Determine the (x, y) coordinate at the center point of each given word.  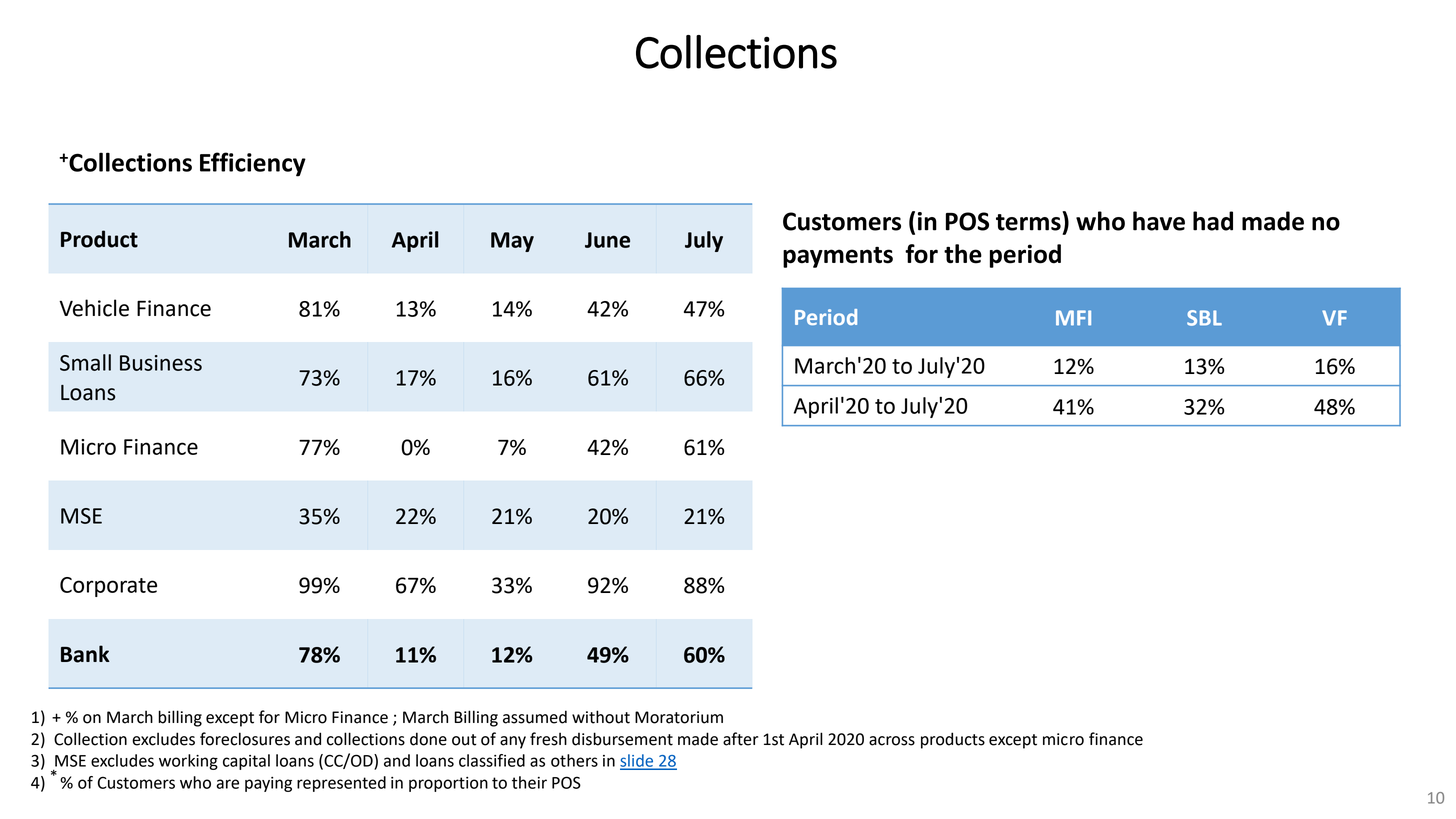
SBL (1204, 318)
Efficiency (253, 164)
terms (1028, 222)
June (607, 240)
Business (161, 363)
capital (246, 762)
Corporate (108, 587)
